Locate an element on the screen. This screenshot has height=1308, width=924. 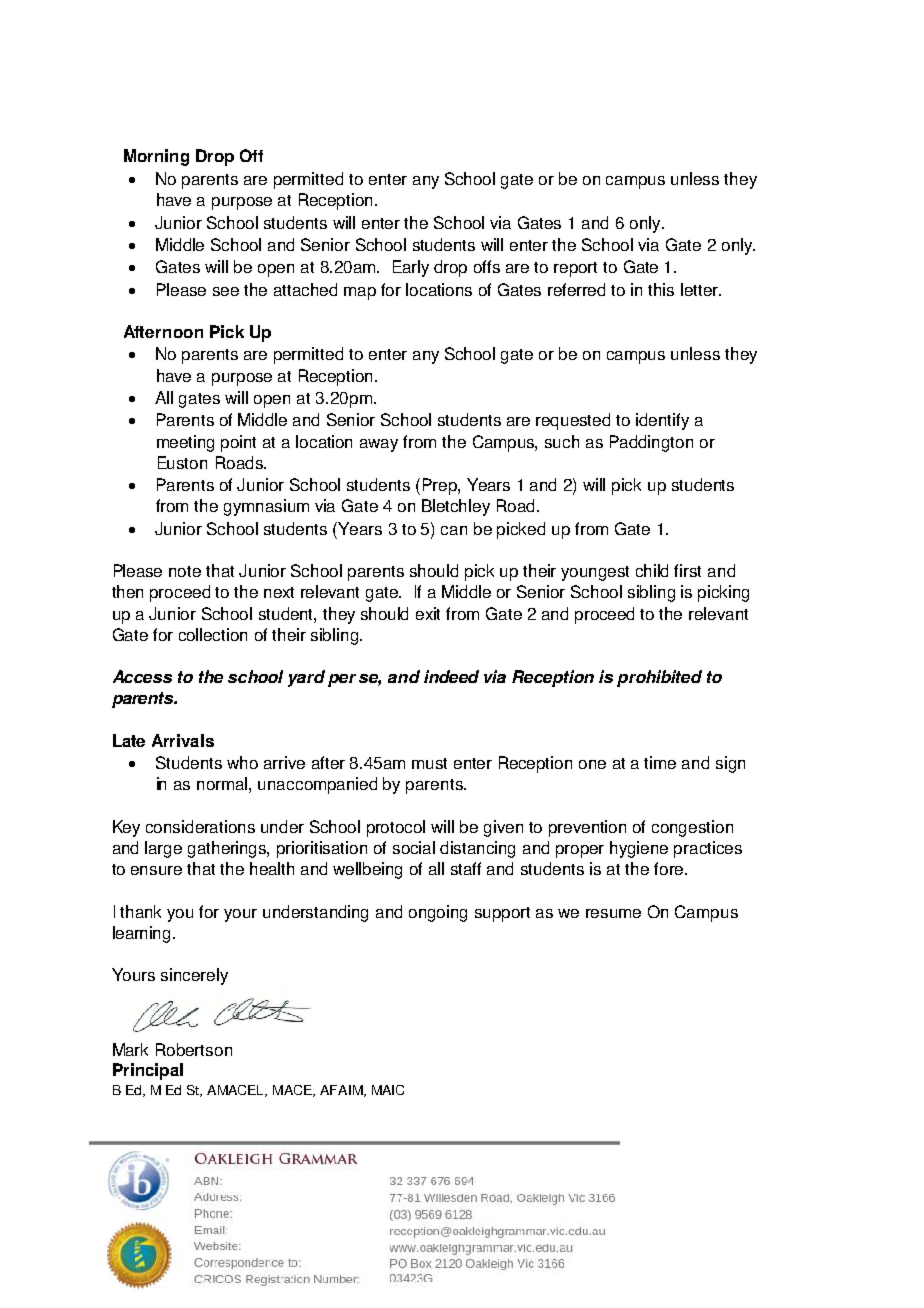
collection is located at coordinates (213, 634).
